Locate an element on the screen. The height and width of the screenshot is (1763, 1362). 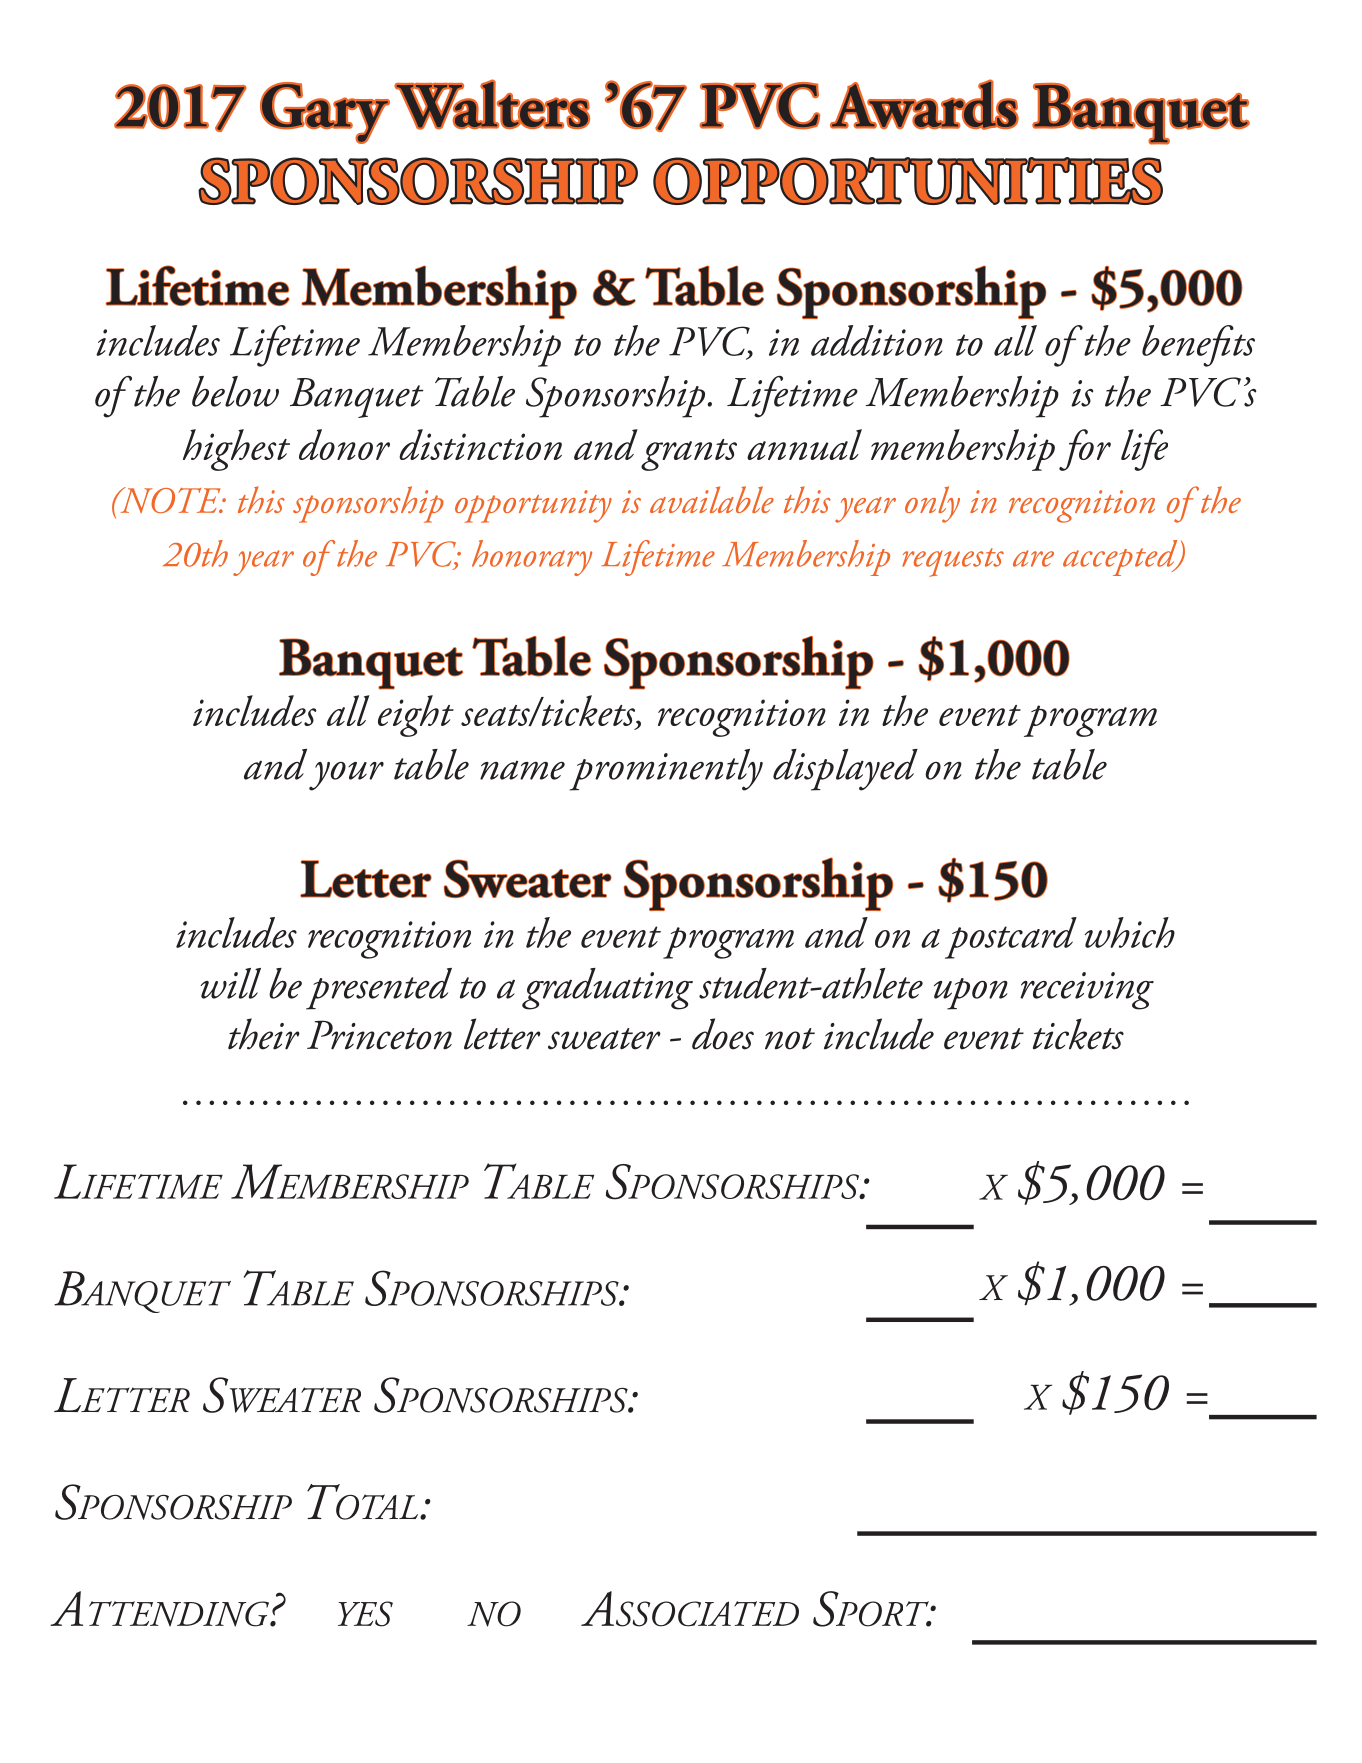
YES is located at coordinates (365, 1614).
